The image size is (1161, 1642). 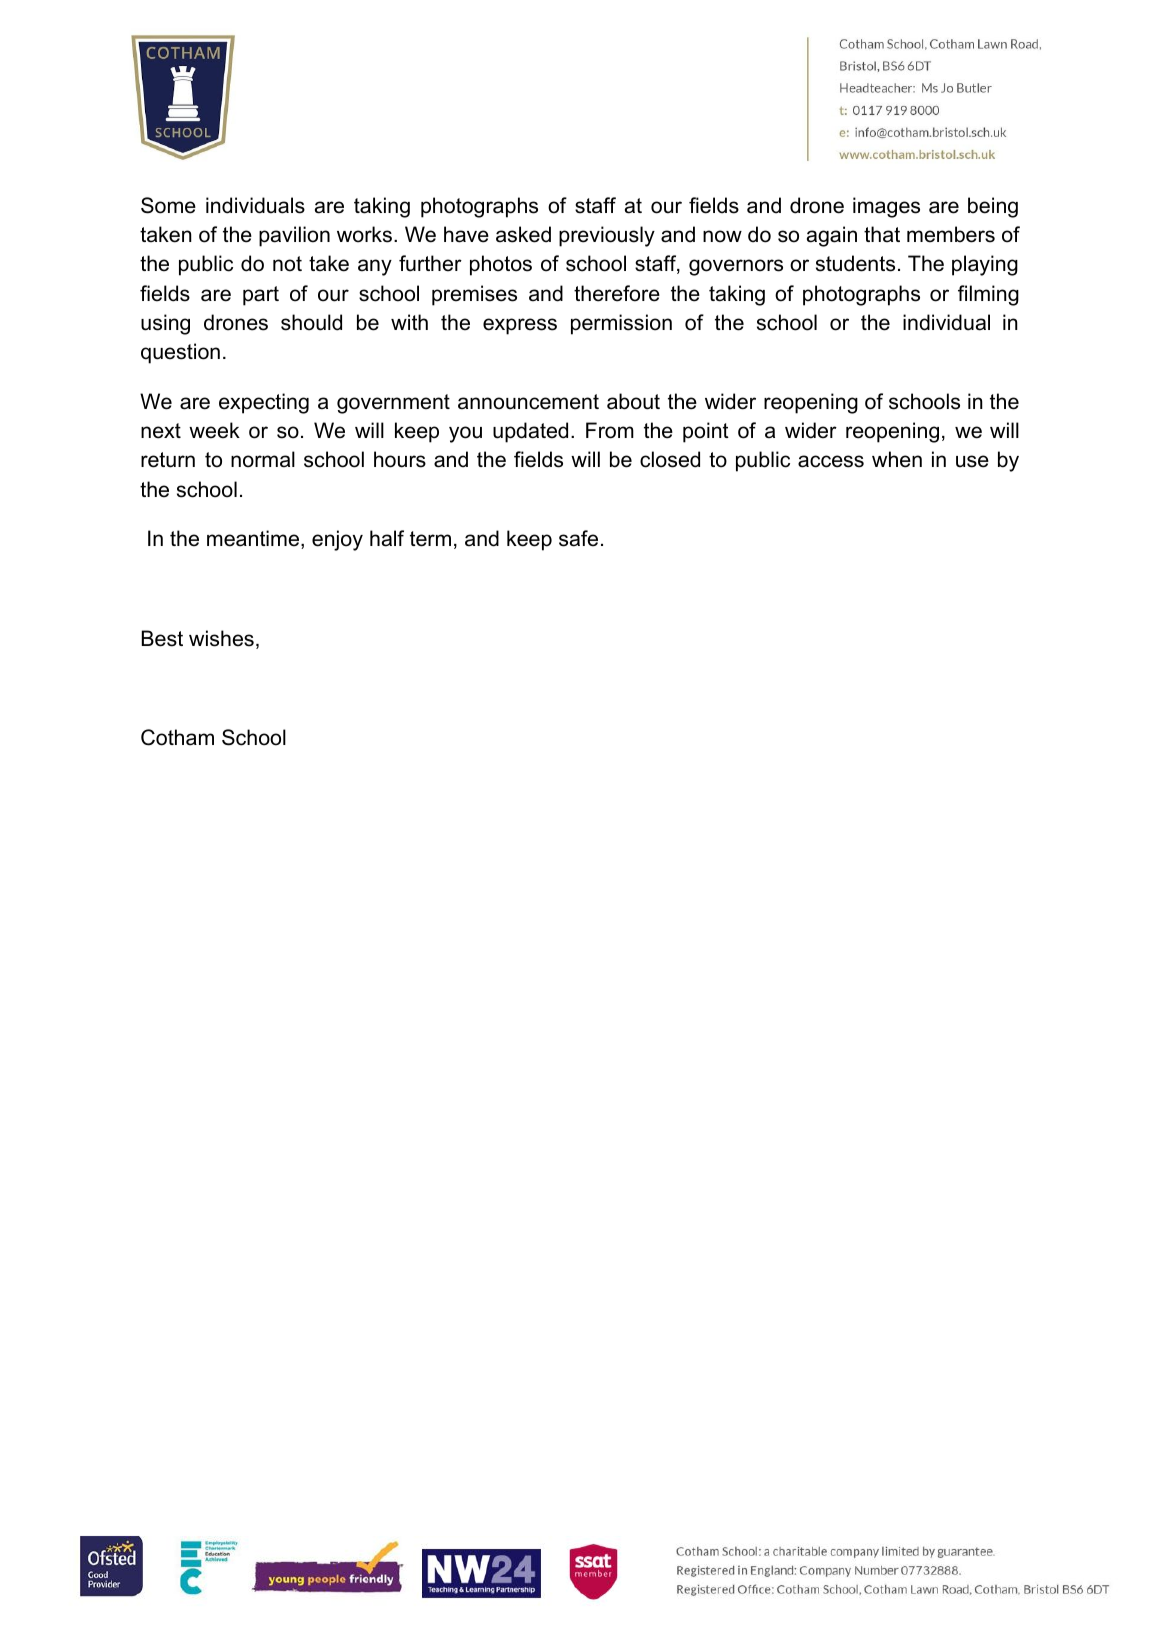 What do you see at coordinates (578, 538) in the screenshot?
I see `safe` at bounding box center [578, 538].
